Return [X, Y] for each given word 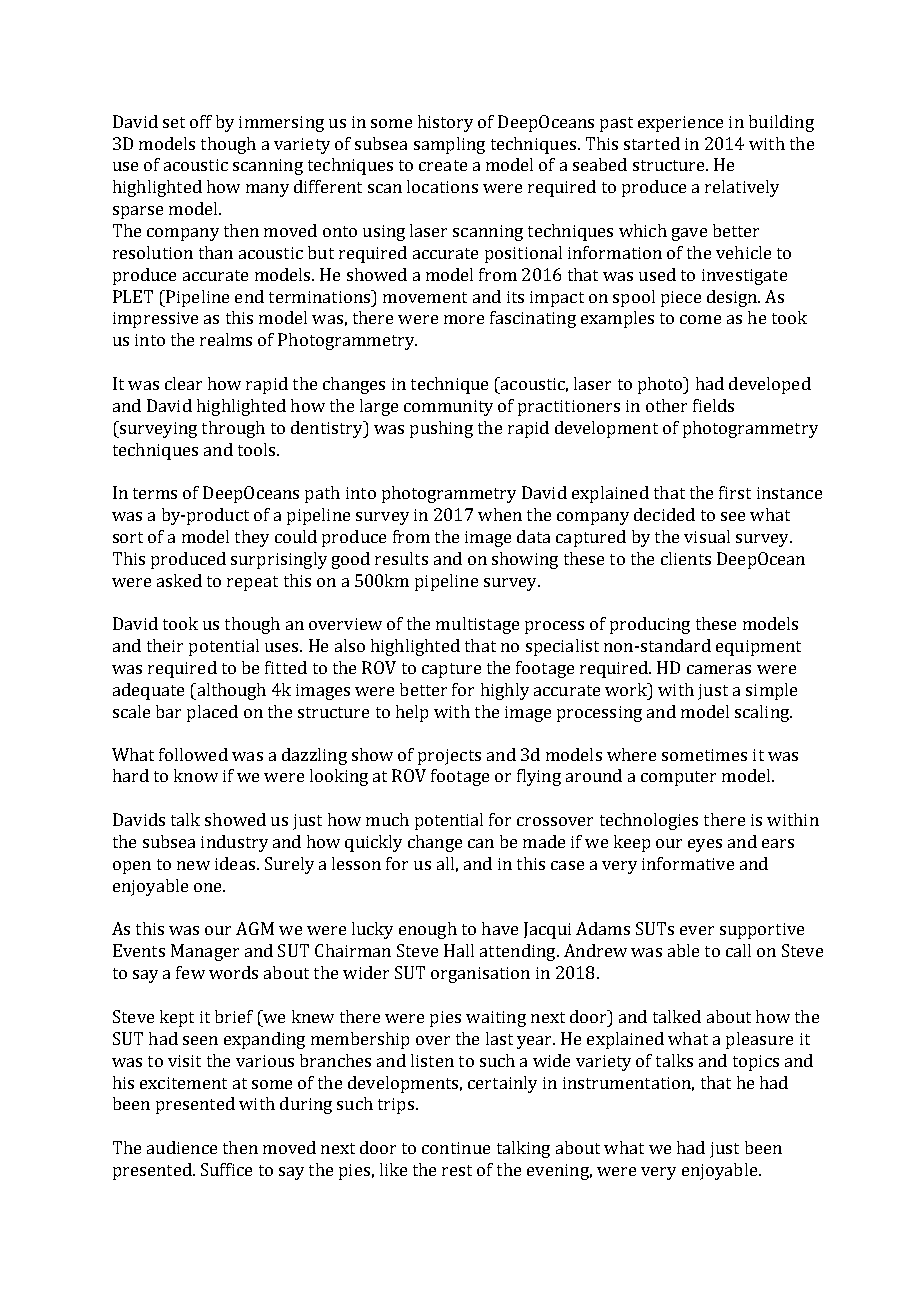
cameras [719, 669]
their [165, 645]
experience [680, 124]
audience [182, 1147]
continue [456, 1148]
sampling [449, 145]
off [201, 121]
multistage [477, 625]
